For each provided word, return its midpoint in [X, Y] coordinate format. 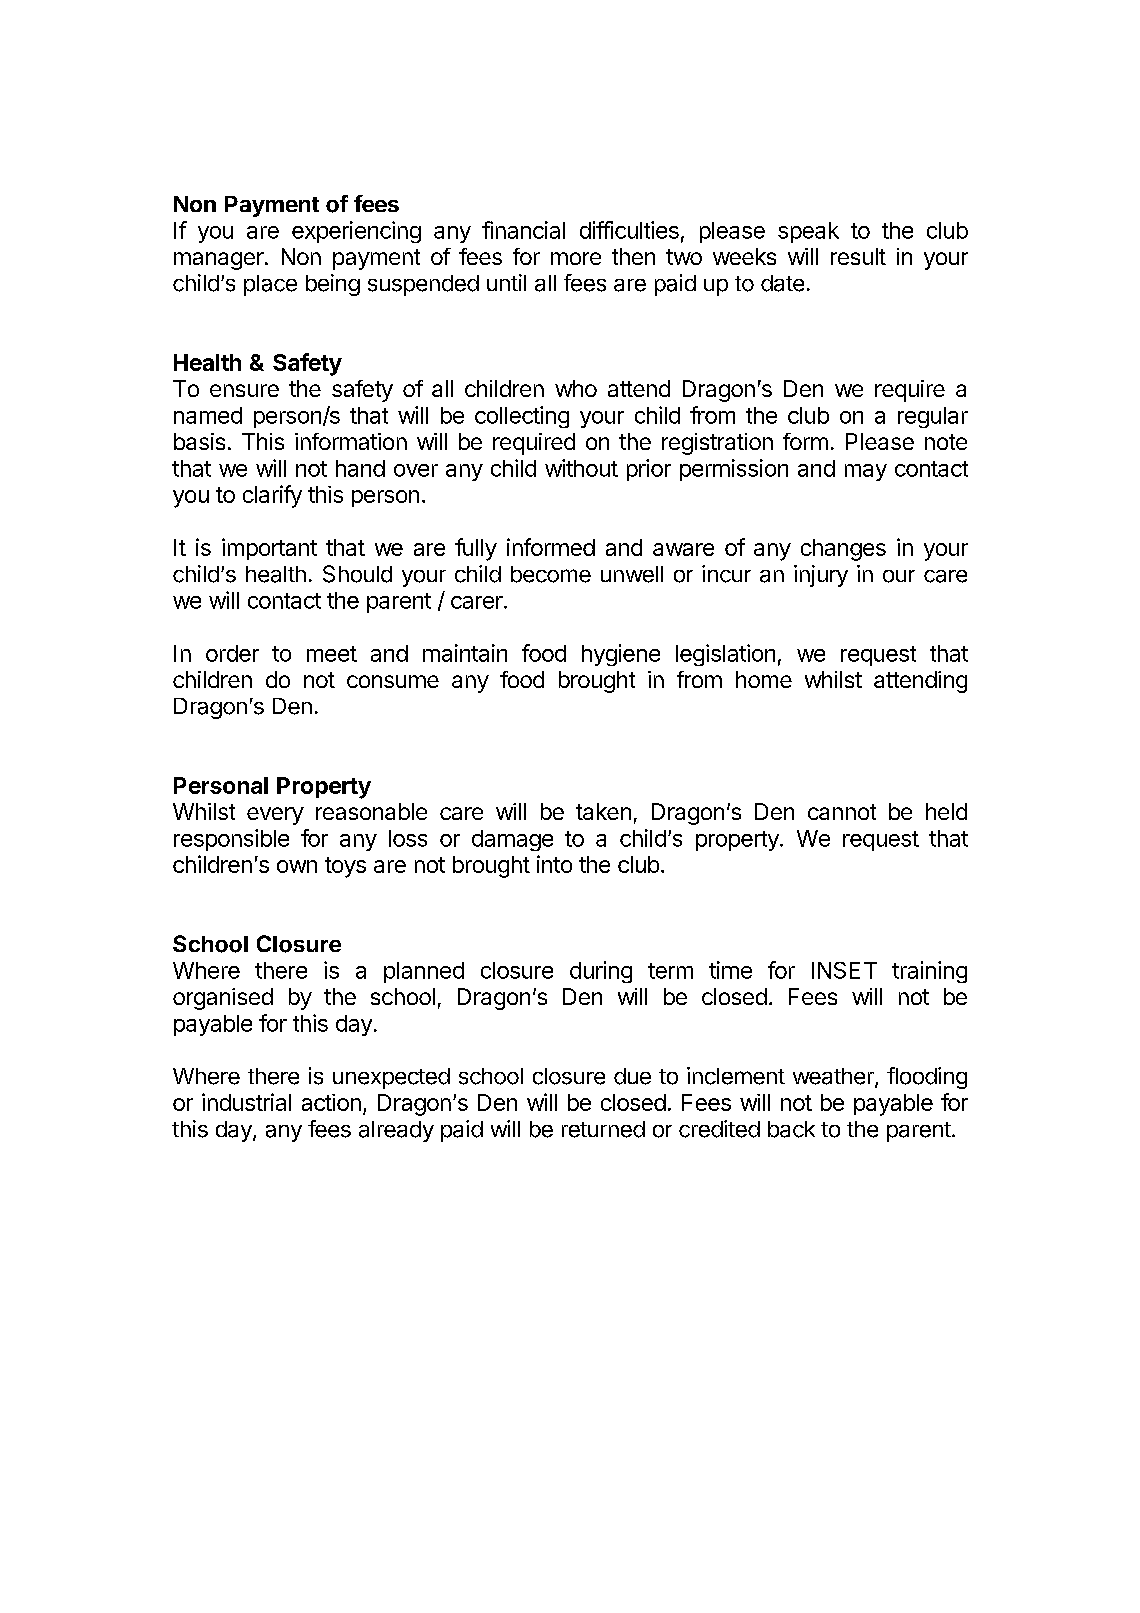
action [331, 1102]
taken [603, 811]
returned [603, 1129]
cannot [842, 812]
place [270, 285]
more [576, 258]
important [269, 549]
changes [843, 550]
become [551, 574]
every [275, 816]
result [858, 256]
